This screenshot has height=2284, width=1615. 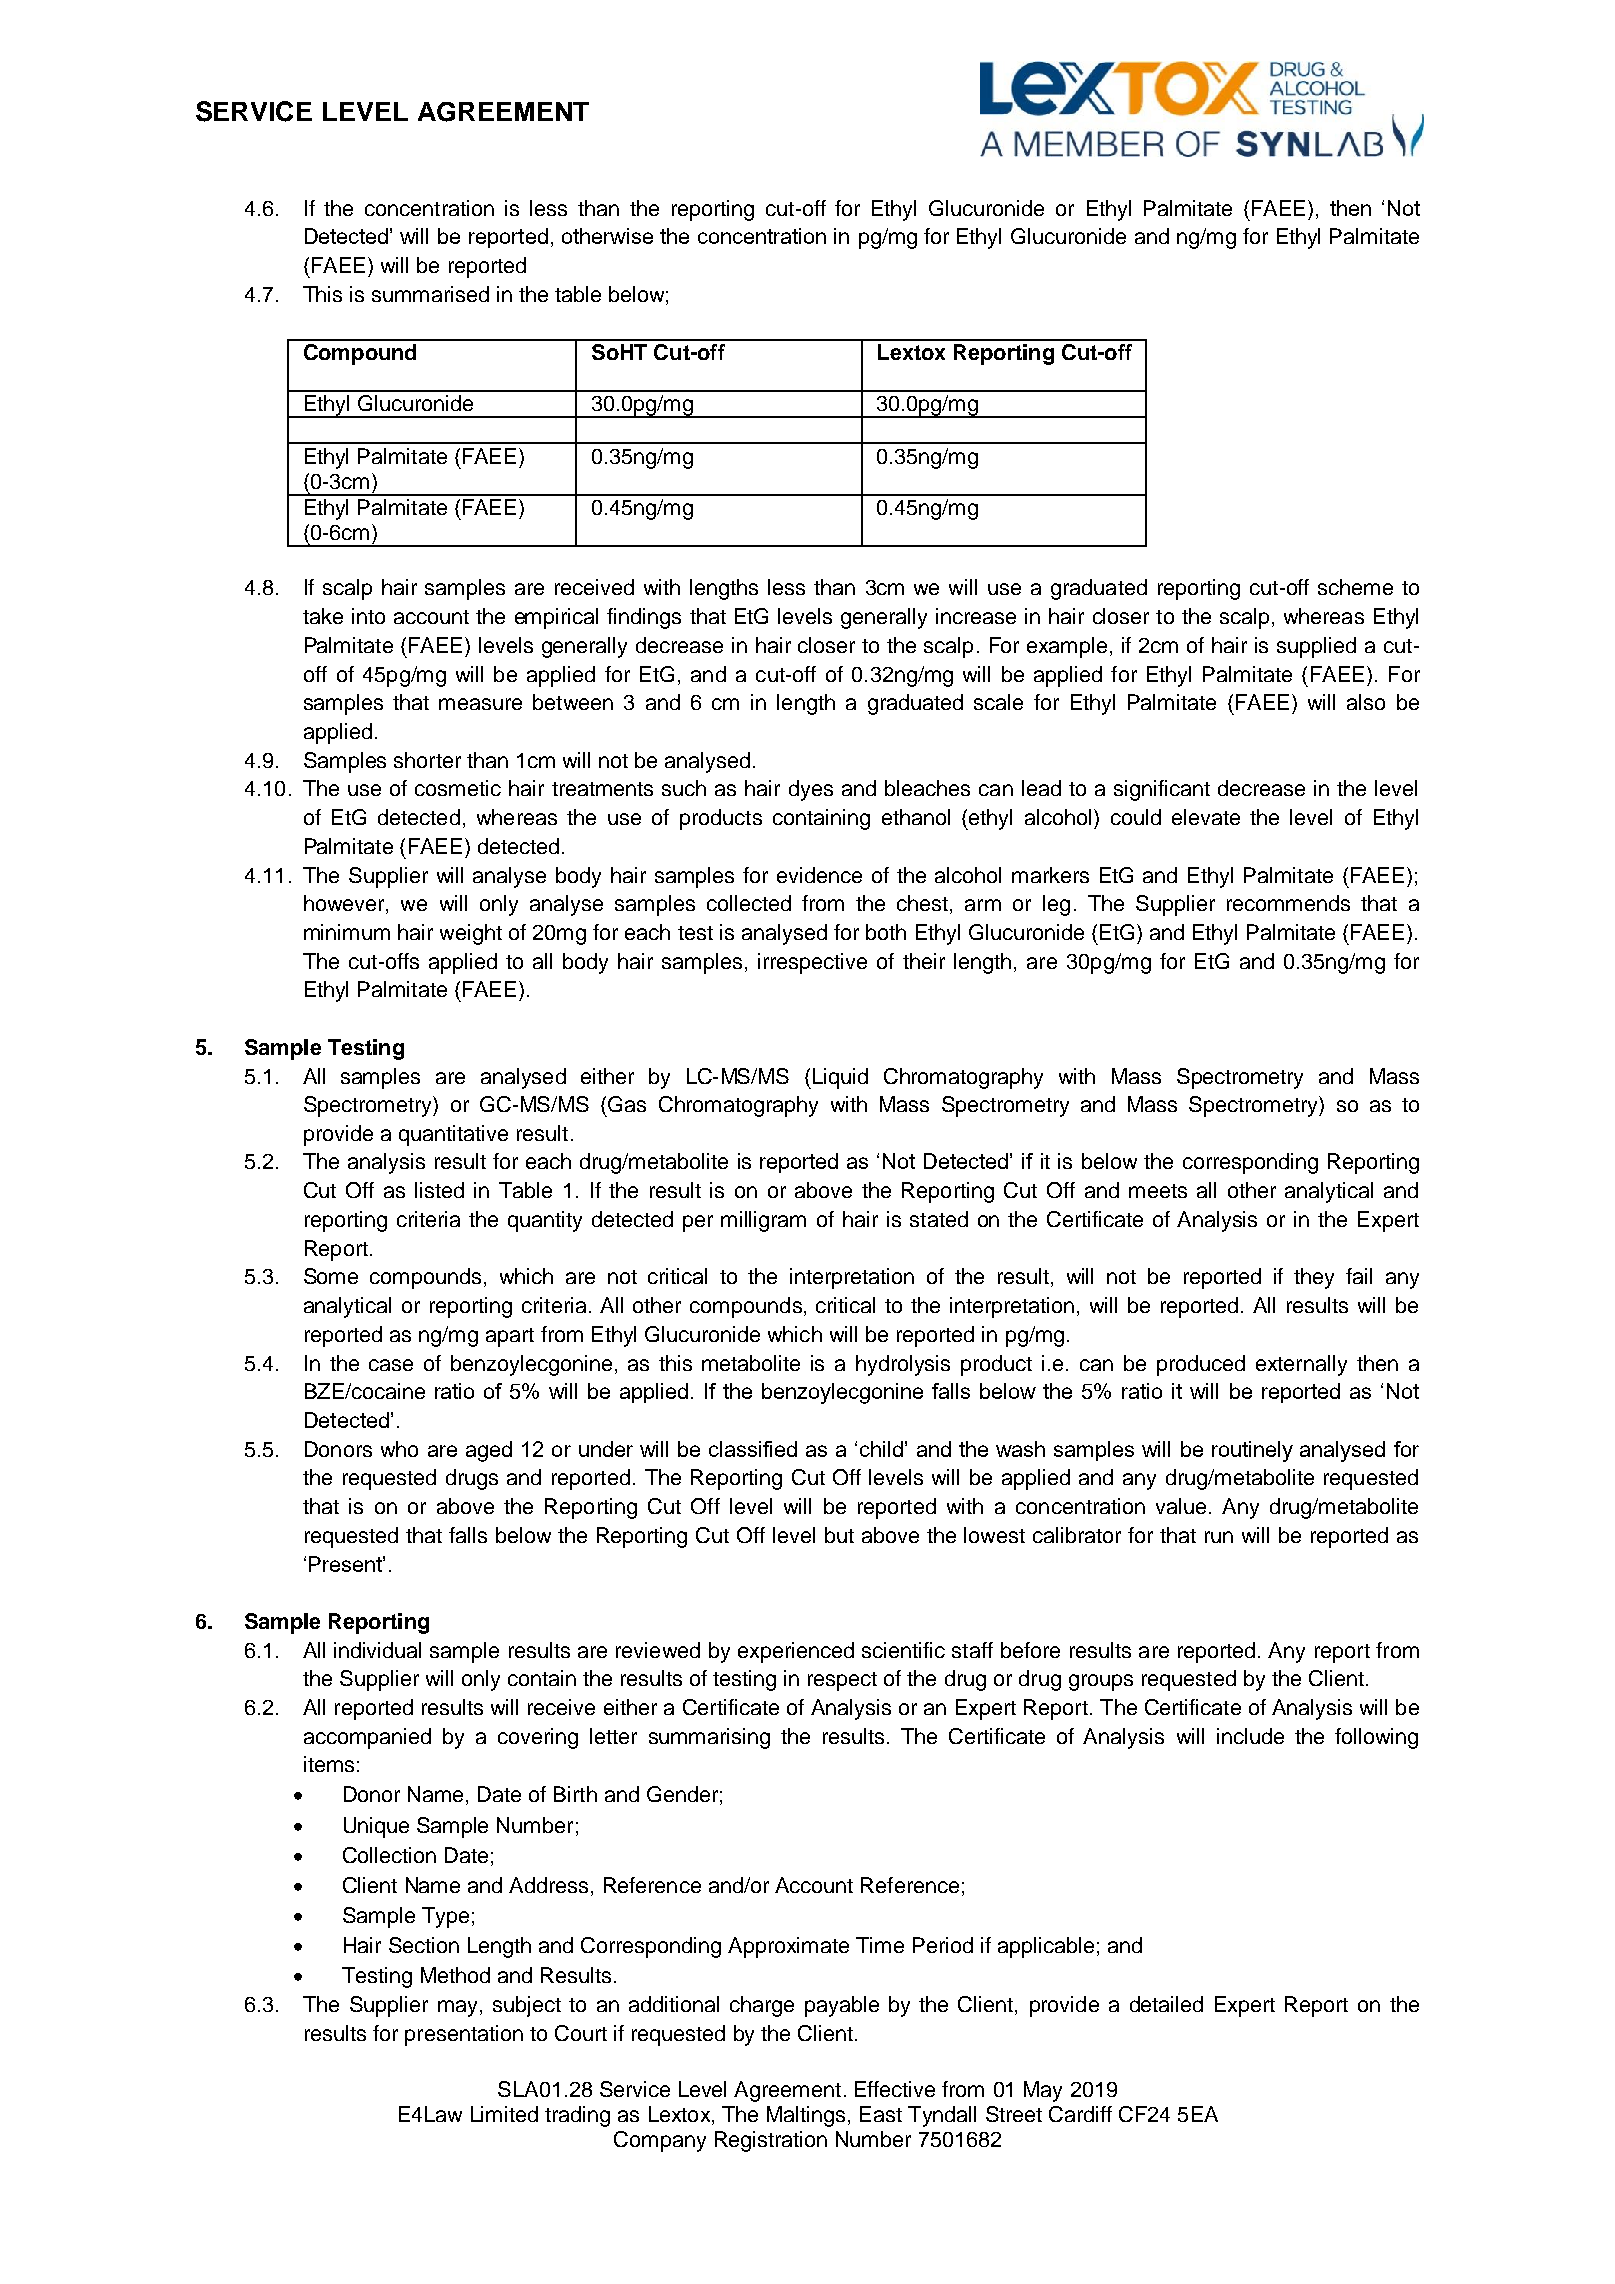 I want to click on summarised, so click(x=430, y=294).
